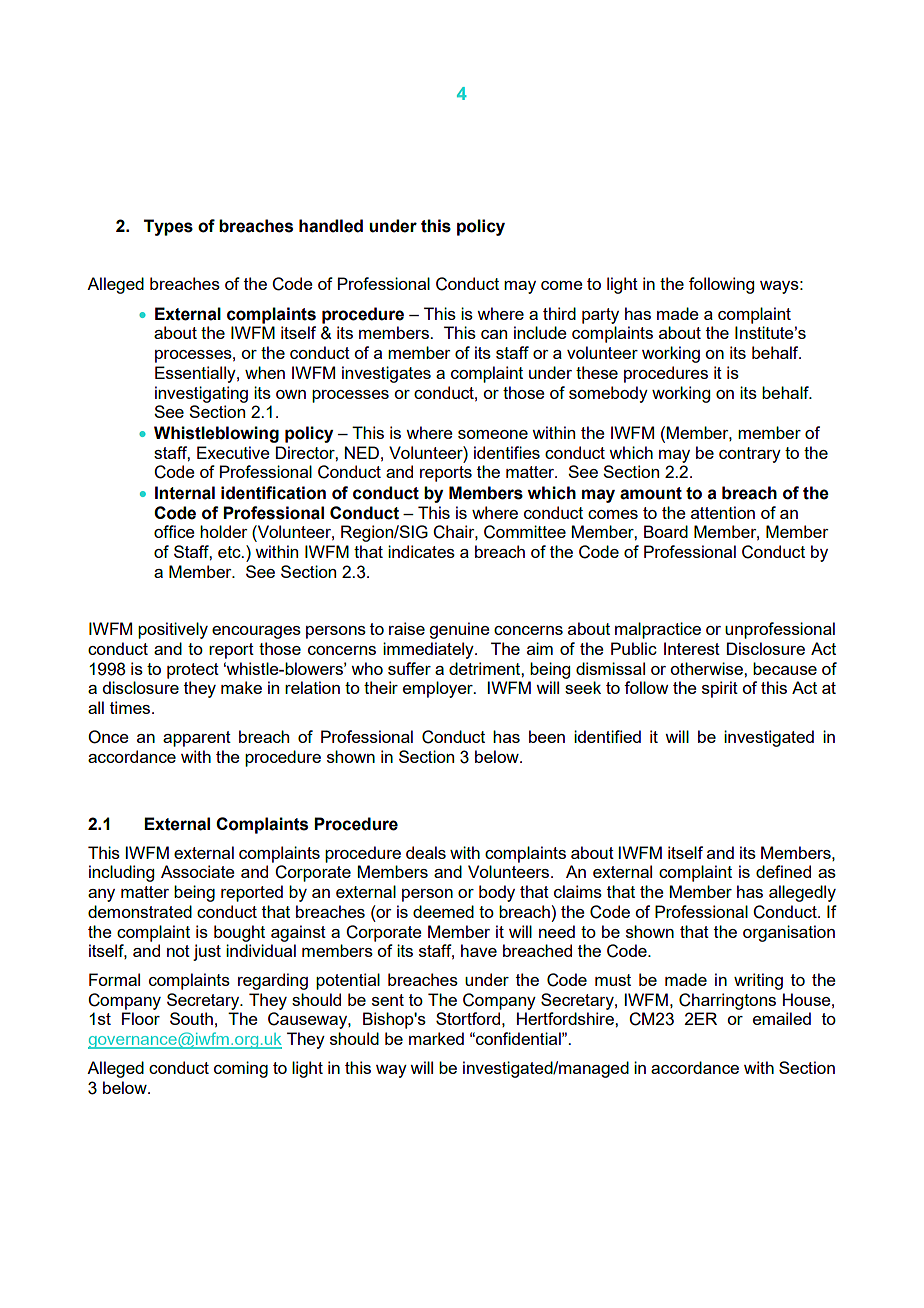  Describe the element at coordinates (331, 226) in the screenshot. I see `handled` at that location.
